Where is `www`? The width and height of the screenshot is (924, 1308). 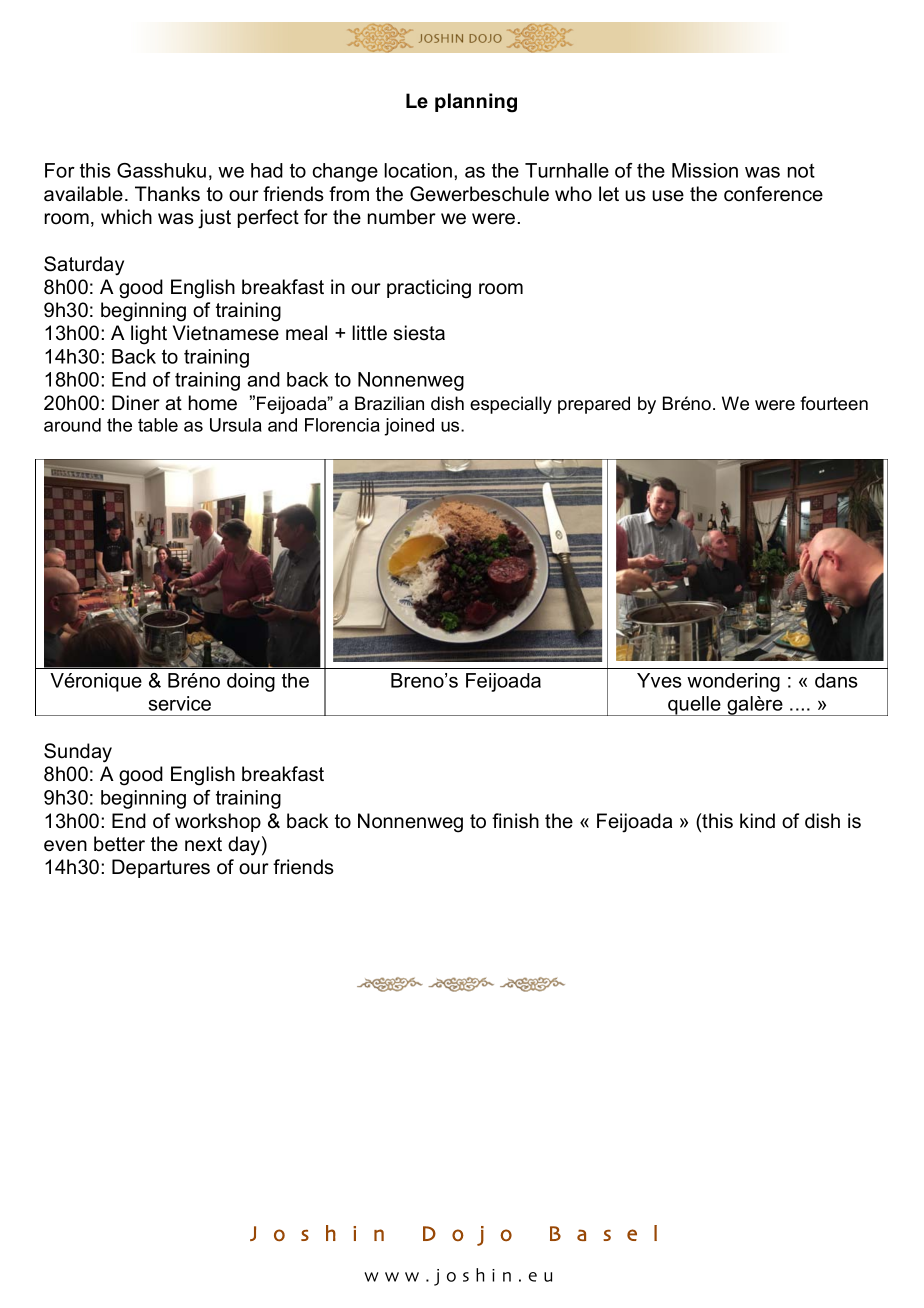 www is located at coordinates (392, 1277).
